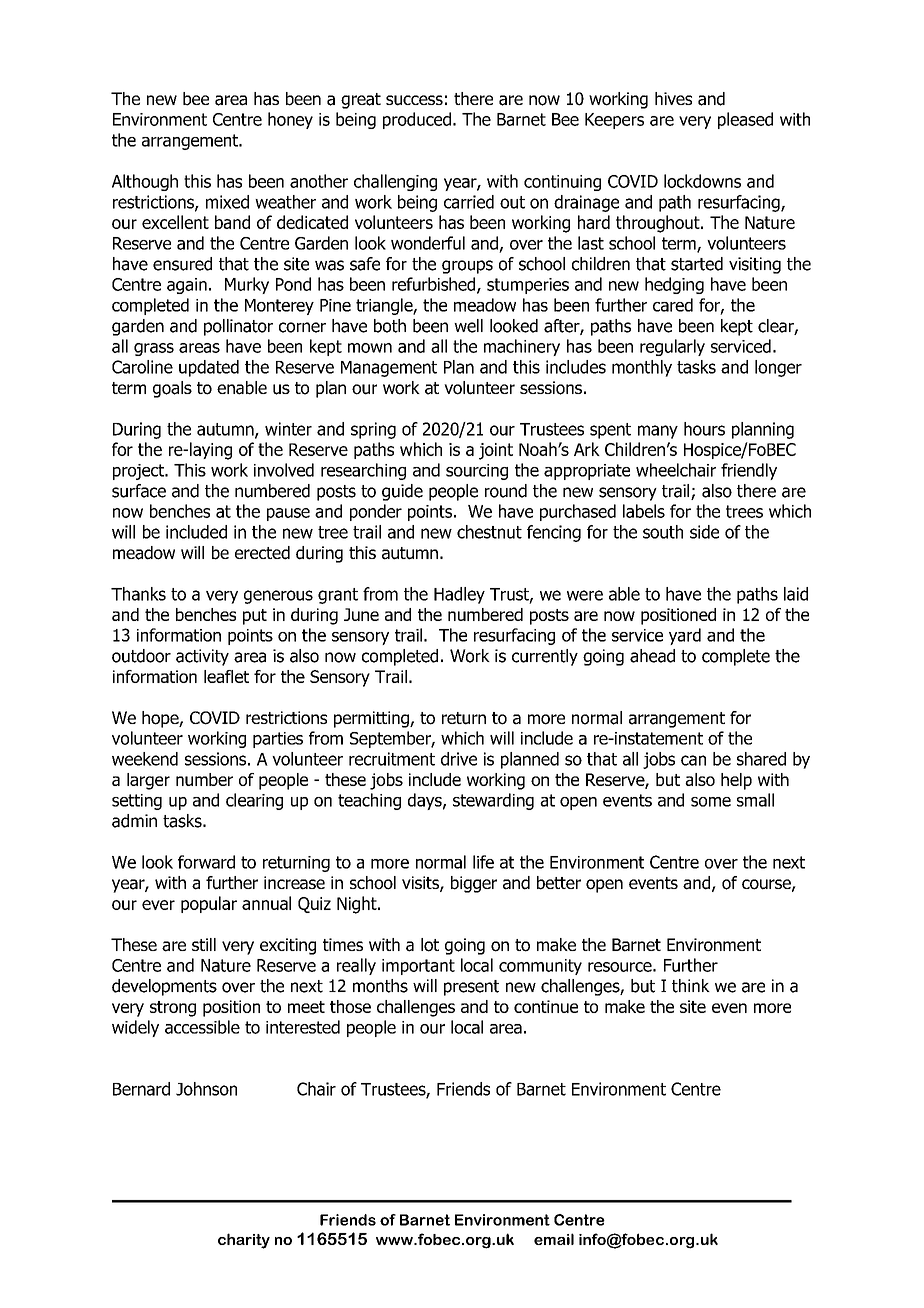 The width and height of the page is (924, 1308). I want to click on mixed, so click(227, 202).
